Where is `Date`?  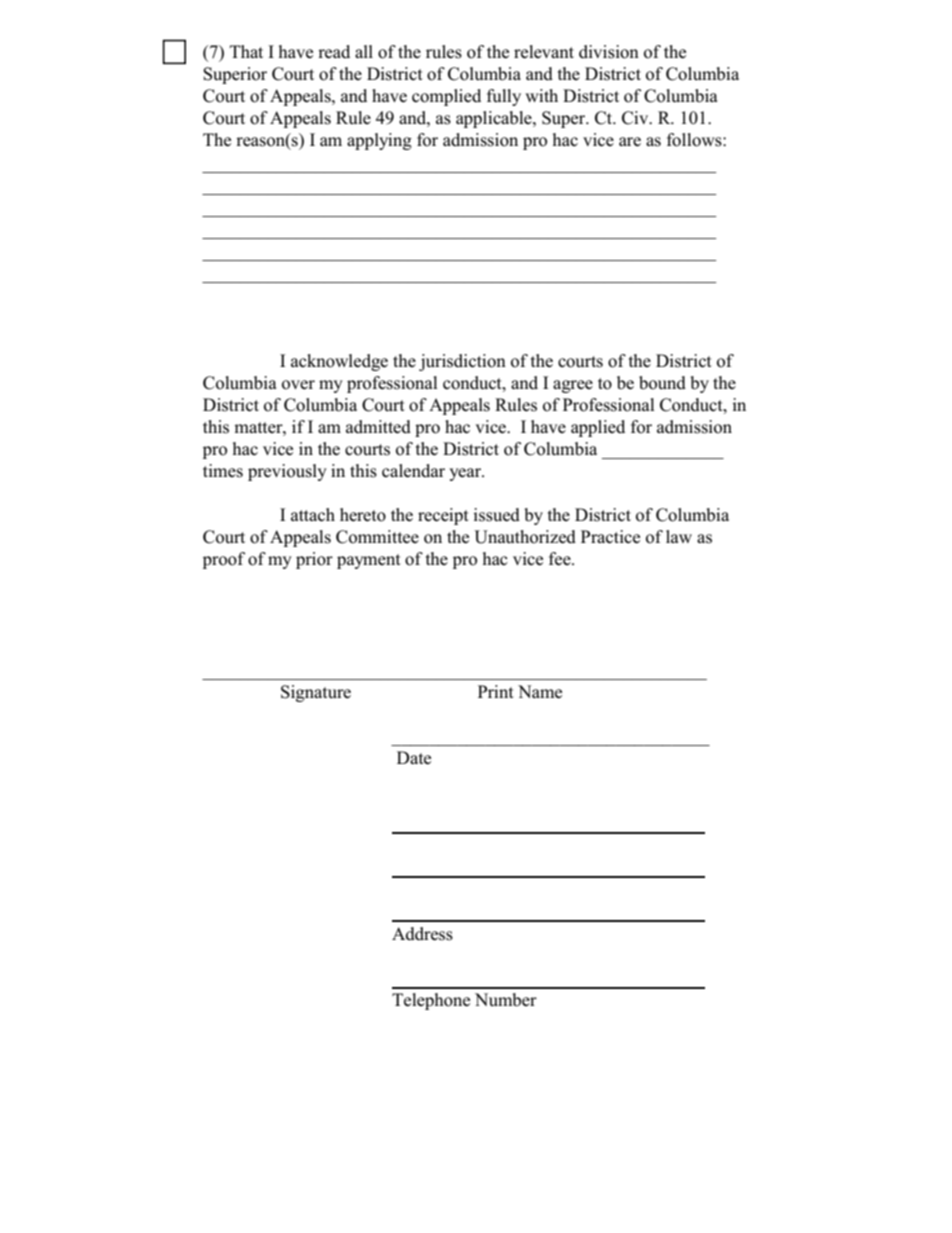
Date is located at coordinates (414, 758).
